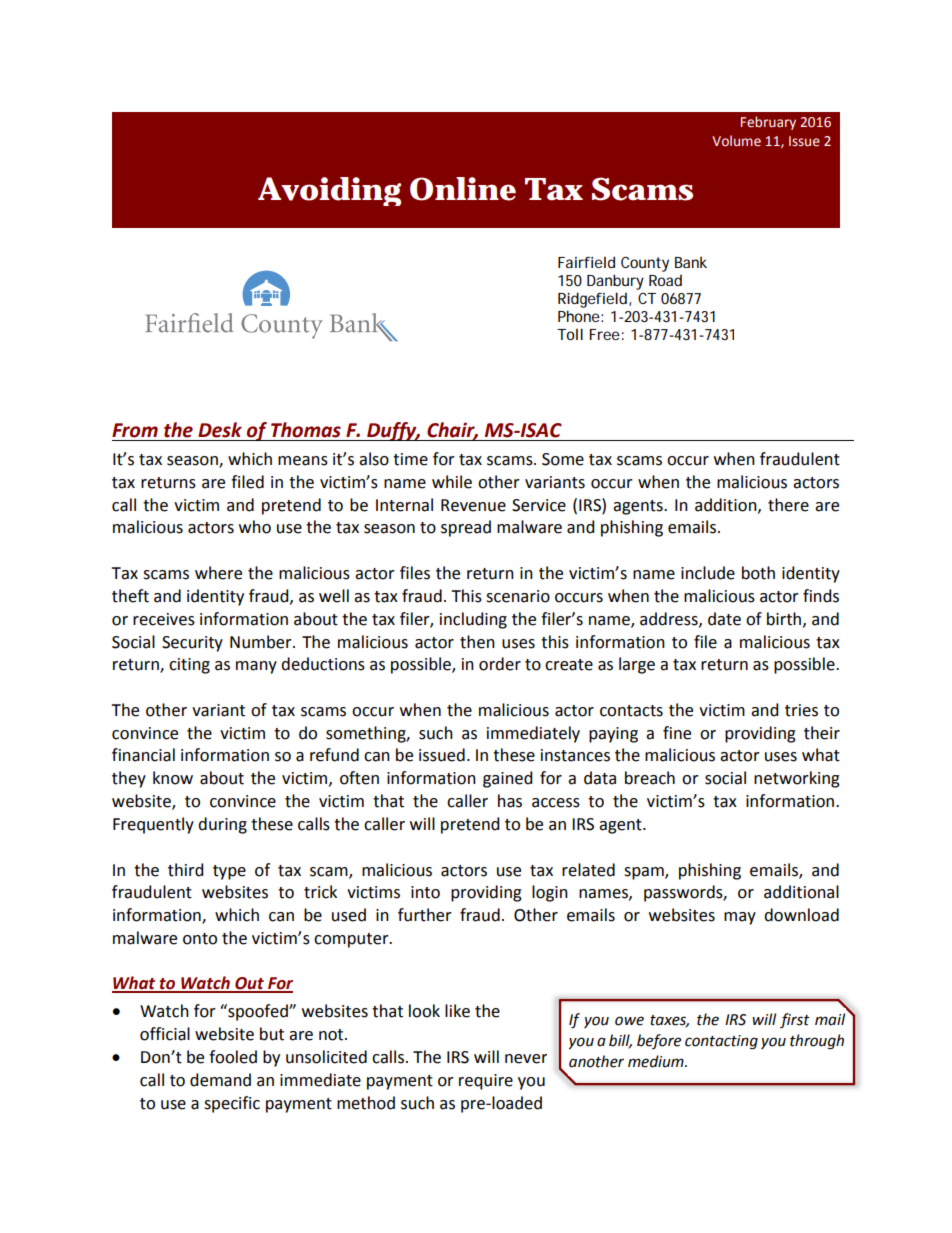 The image size is (952, 1233). Describe the element at coordinates (736, 141) in the screenshot. I see `Volume` at that location.
